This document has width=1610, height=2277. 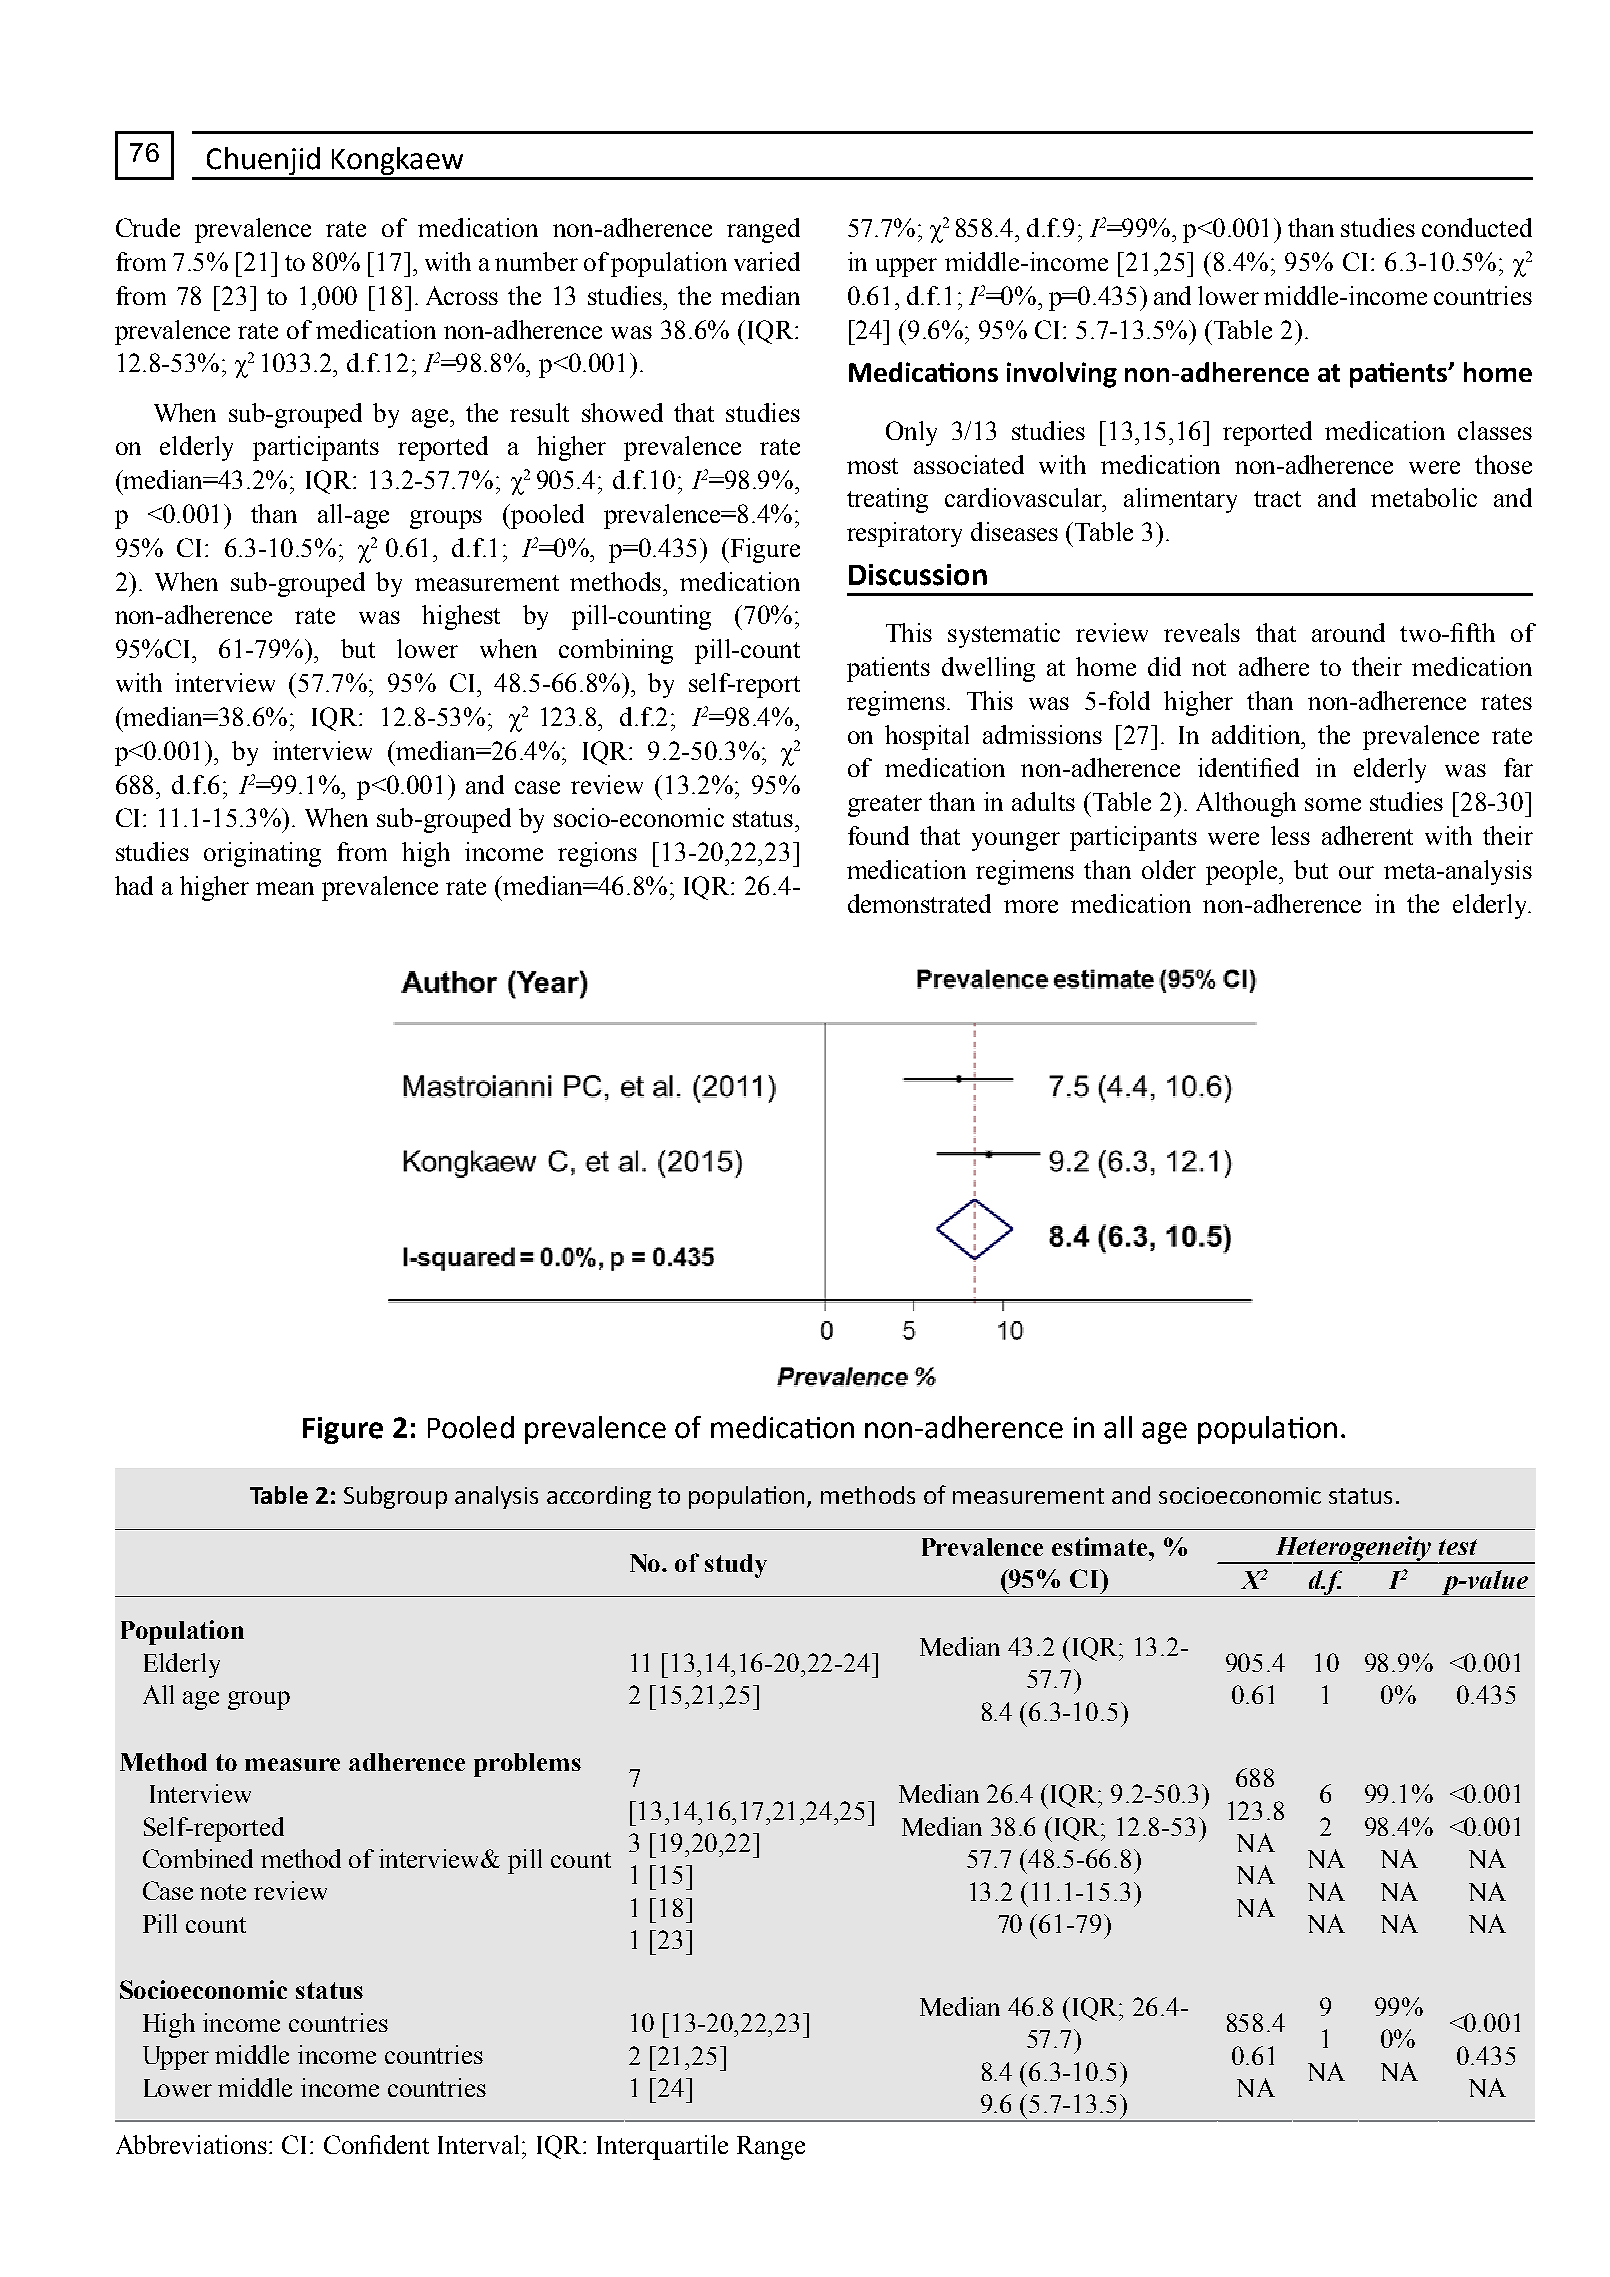 What do you see at coordinates (462, 295) in the document?
I see `Across` at bounding box center [462, 295].
